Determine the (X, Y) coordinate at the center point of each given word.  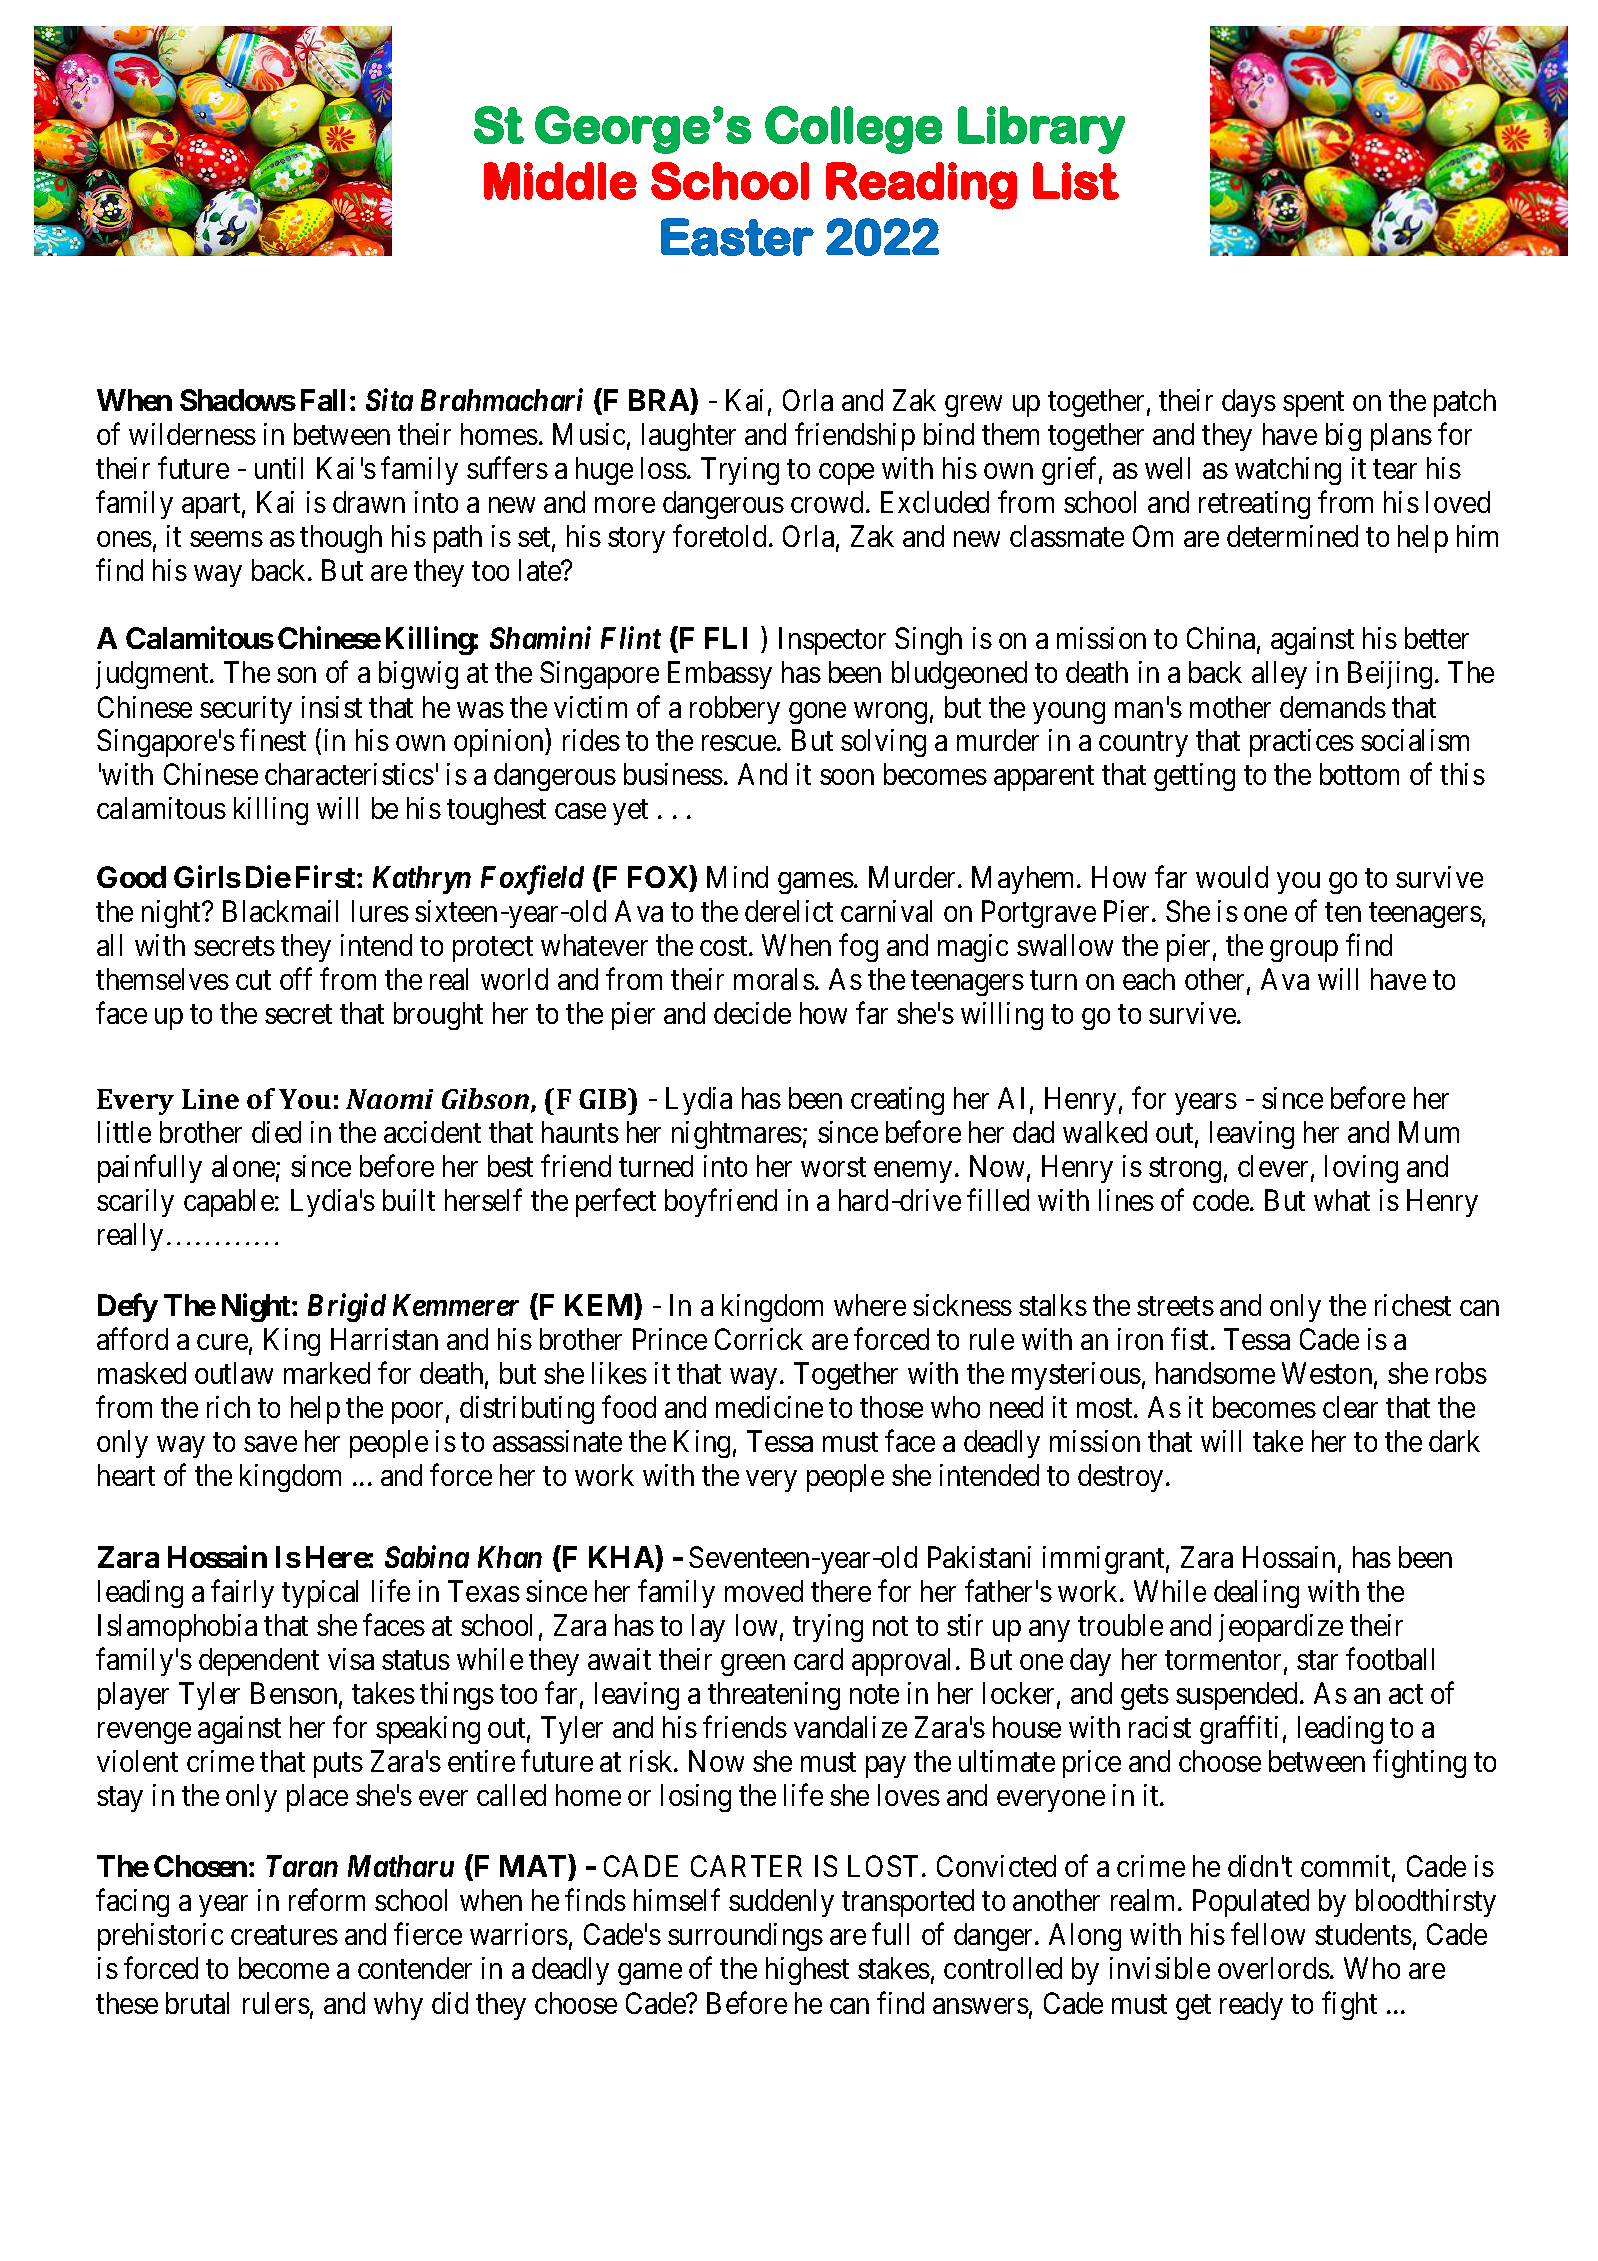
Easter (737, 237)
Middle (560, 181)
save (270, 1444)
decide (752, 1013)
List (1076, 181)
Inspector (832, 641)
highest (807, 1971)
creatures (284, 1935)
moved (764, 1591)
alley (1279, 675)
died (276, 1132)
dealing (1256, 1594)
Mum (1429, 1132)
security (246, 710)
